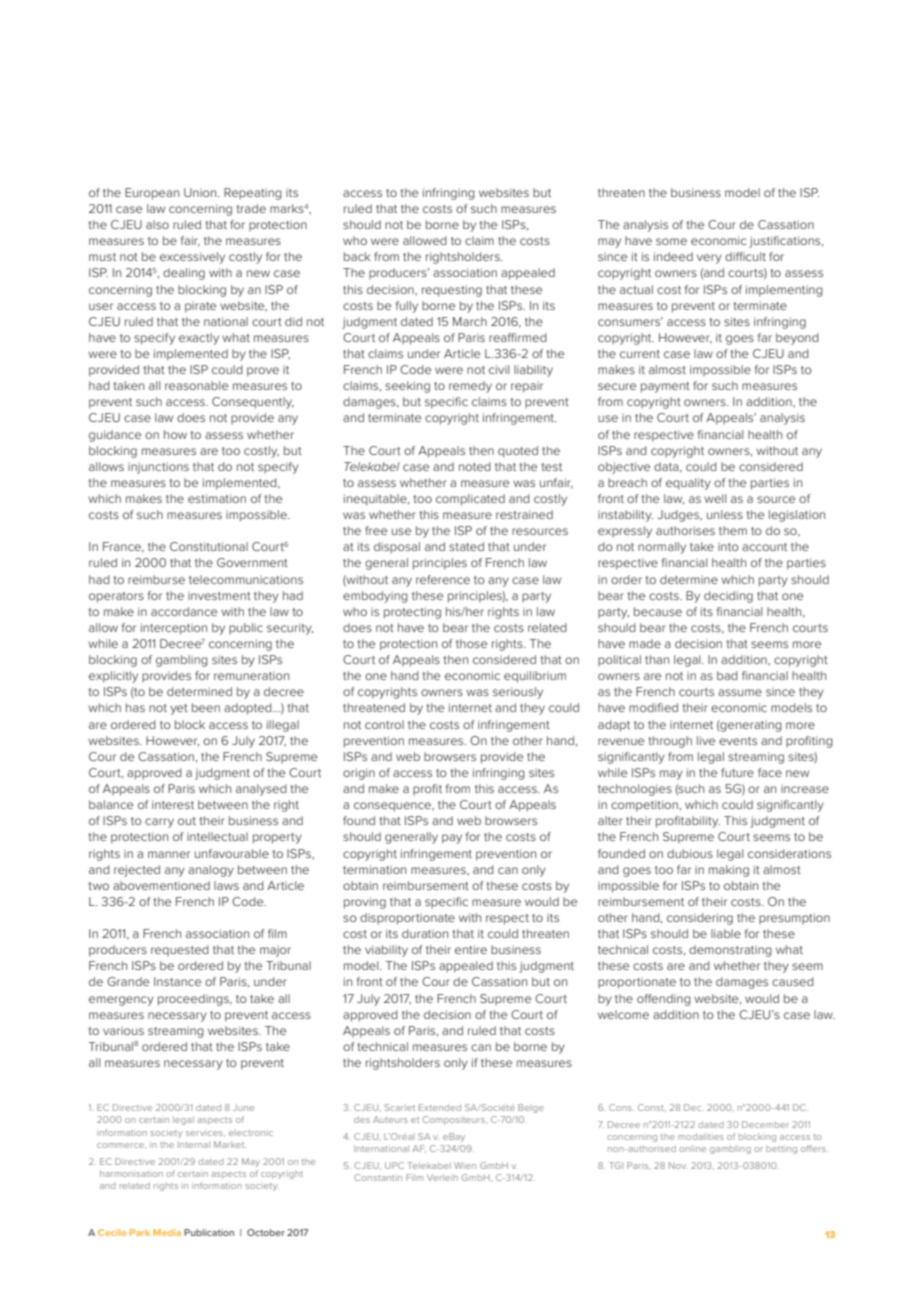  What do you see at coordinates (167, 1232) in the screenshot?
I see `Media` at bounding box center [167, 1232].
